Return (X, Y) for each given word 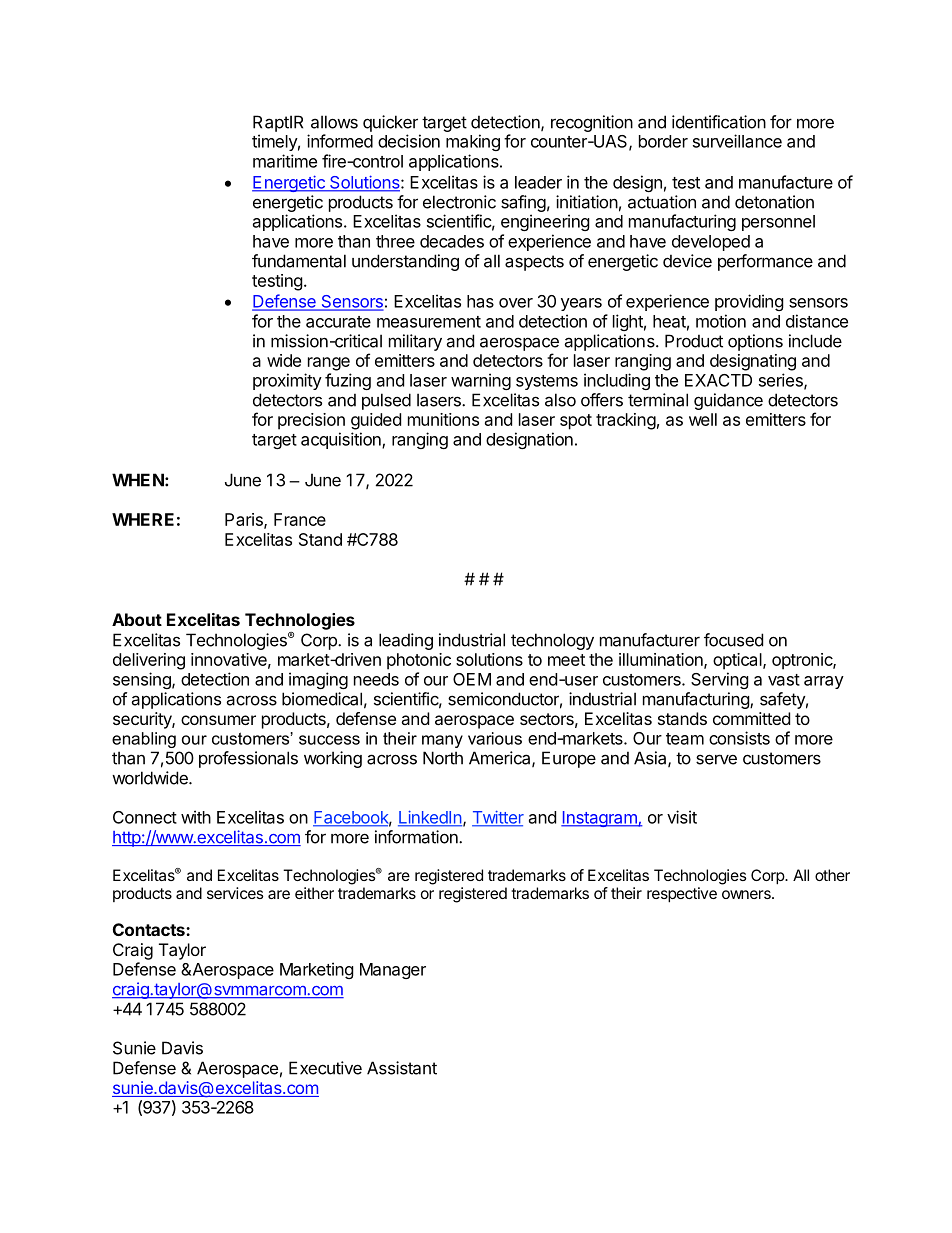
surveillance (737, 141)
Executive (325, 1068)
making (473, 142)
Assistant (402, 1068)
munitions (443, 419)
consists (739, 738)
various (495, 738)
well (703, 419)
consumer (218, 720)
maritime (285, 161)
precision (311, 421)
